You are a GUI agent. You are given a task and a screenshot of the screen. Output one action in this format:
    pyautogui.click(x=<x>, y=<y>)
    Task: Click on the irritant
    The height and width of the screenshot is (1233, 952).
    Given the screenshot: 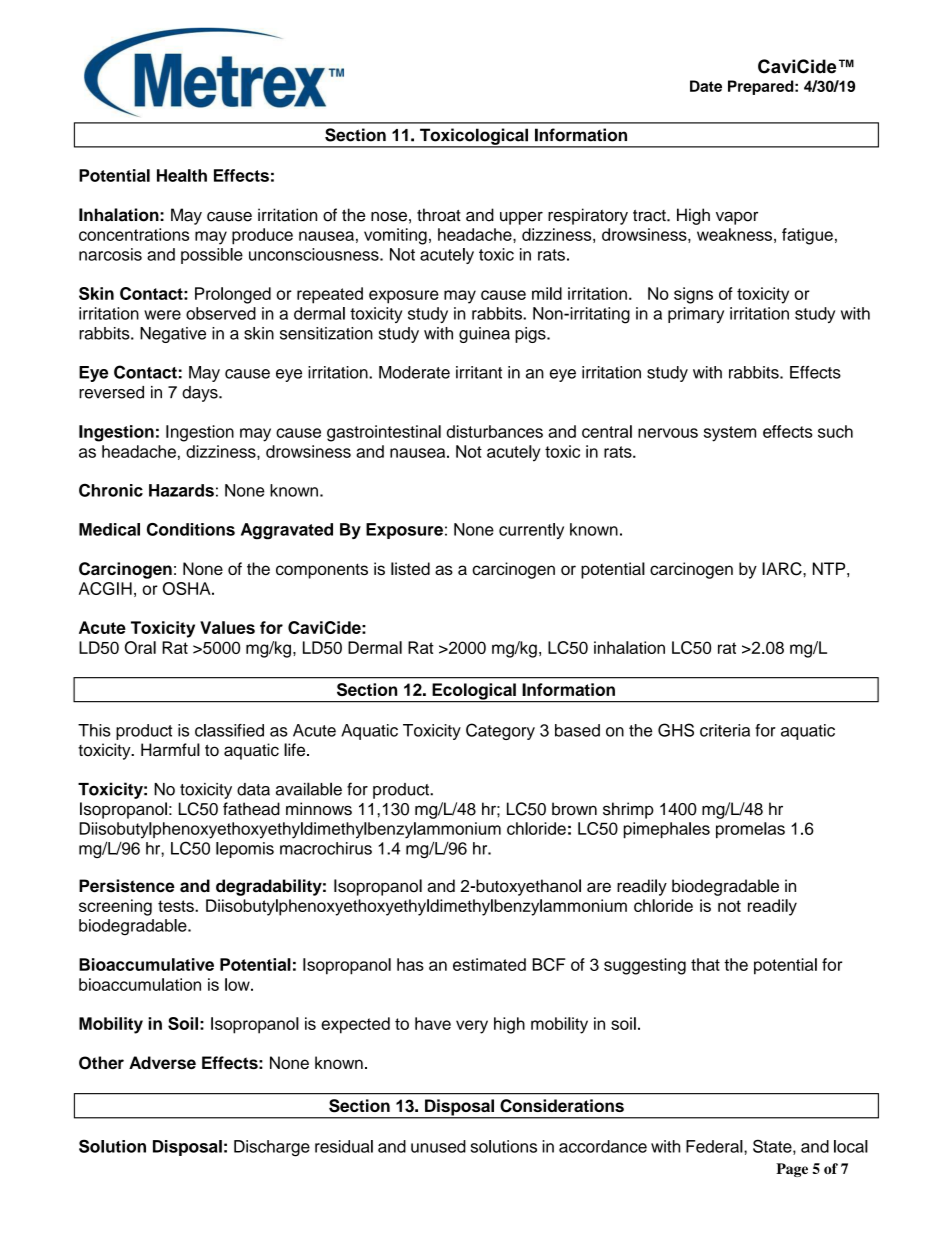 What is the action you would take?
    pyautogui.click(x=479, y=372)
